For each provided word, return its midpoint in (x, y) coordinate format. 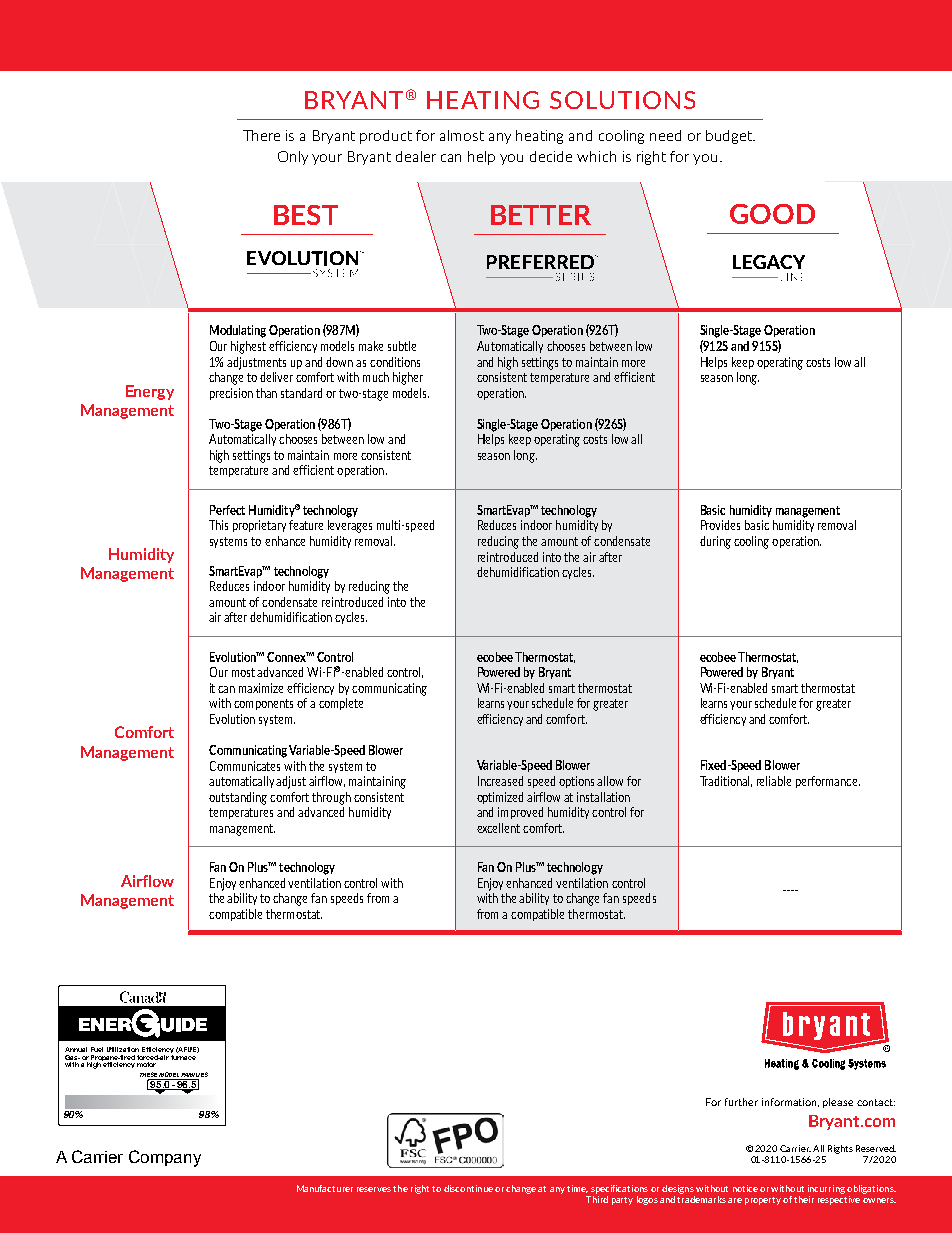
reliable (774, 781)
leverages (350, 526)
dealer (416, 156)
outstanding (238, 798)
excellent (498, 828)
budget (730, 137)
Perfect (227, 510)
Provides (720, 525)
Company (165, 1158)
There (261, 135)
